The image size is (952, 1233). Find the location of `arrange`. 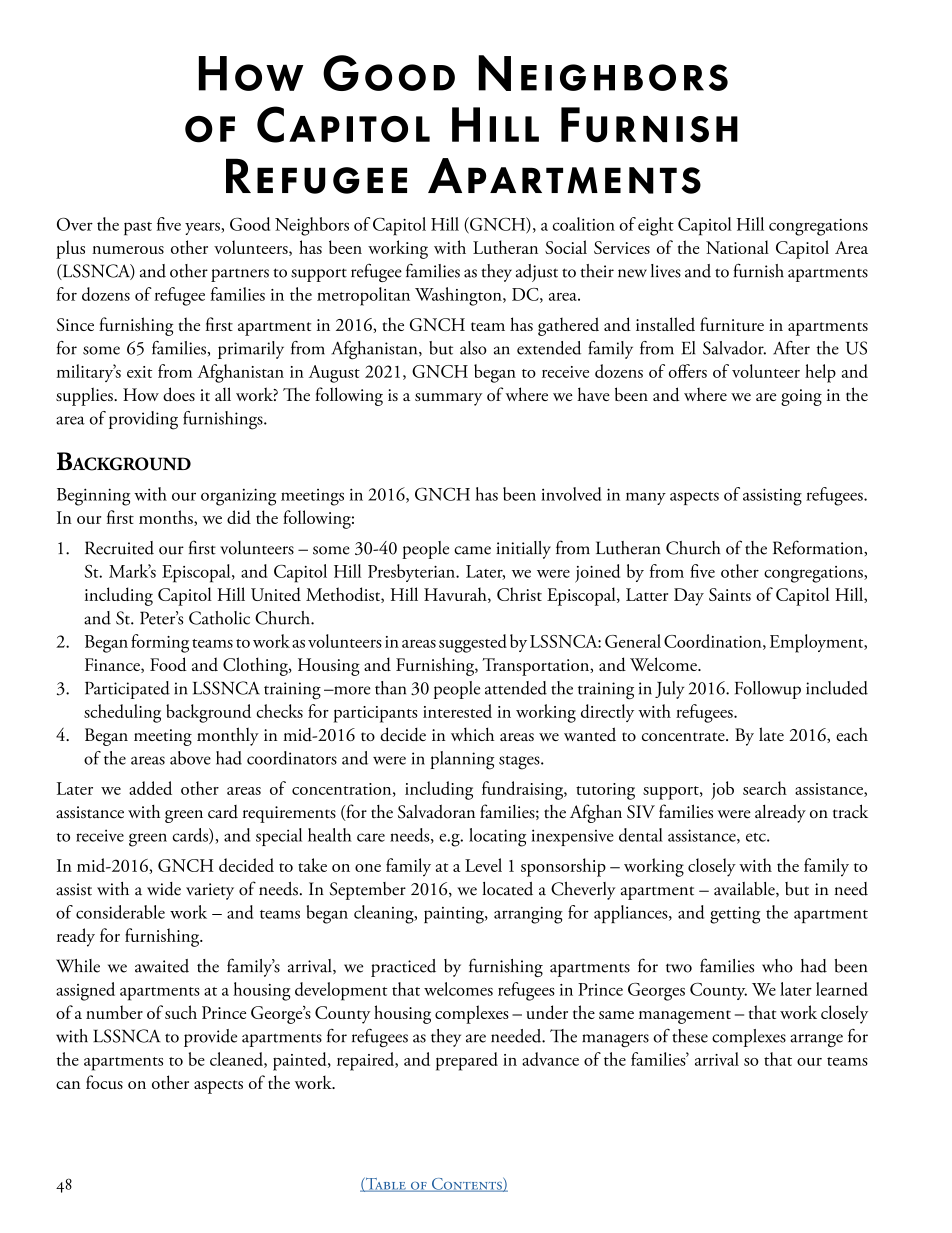

arrange is located at coordinates (816, 1040).
